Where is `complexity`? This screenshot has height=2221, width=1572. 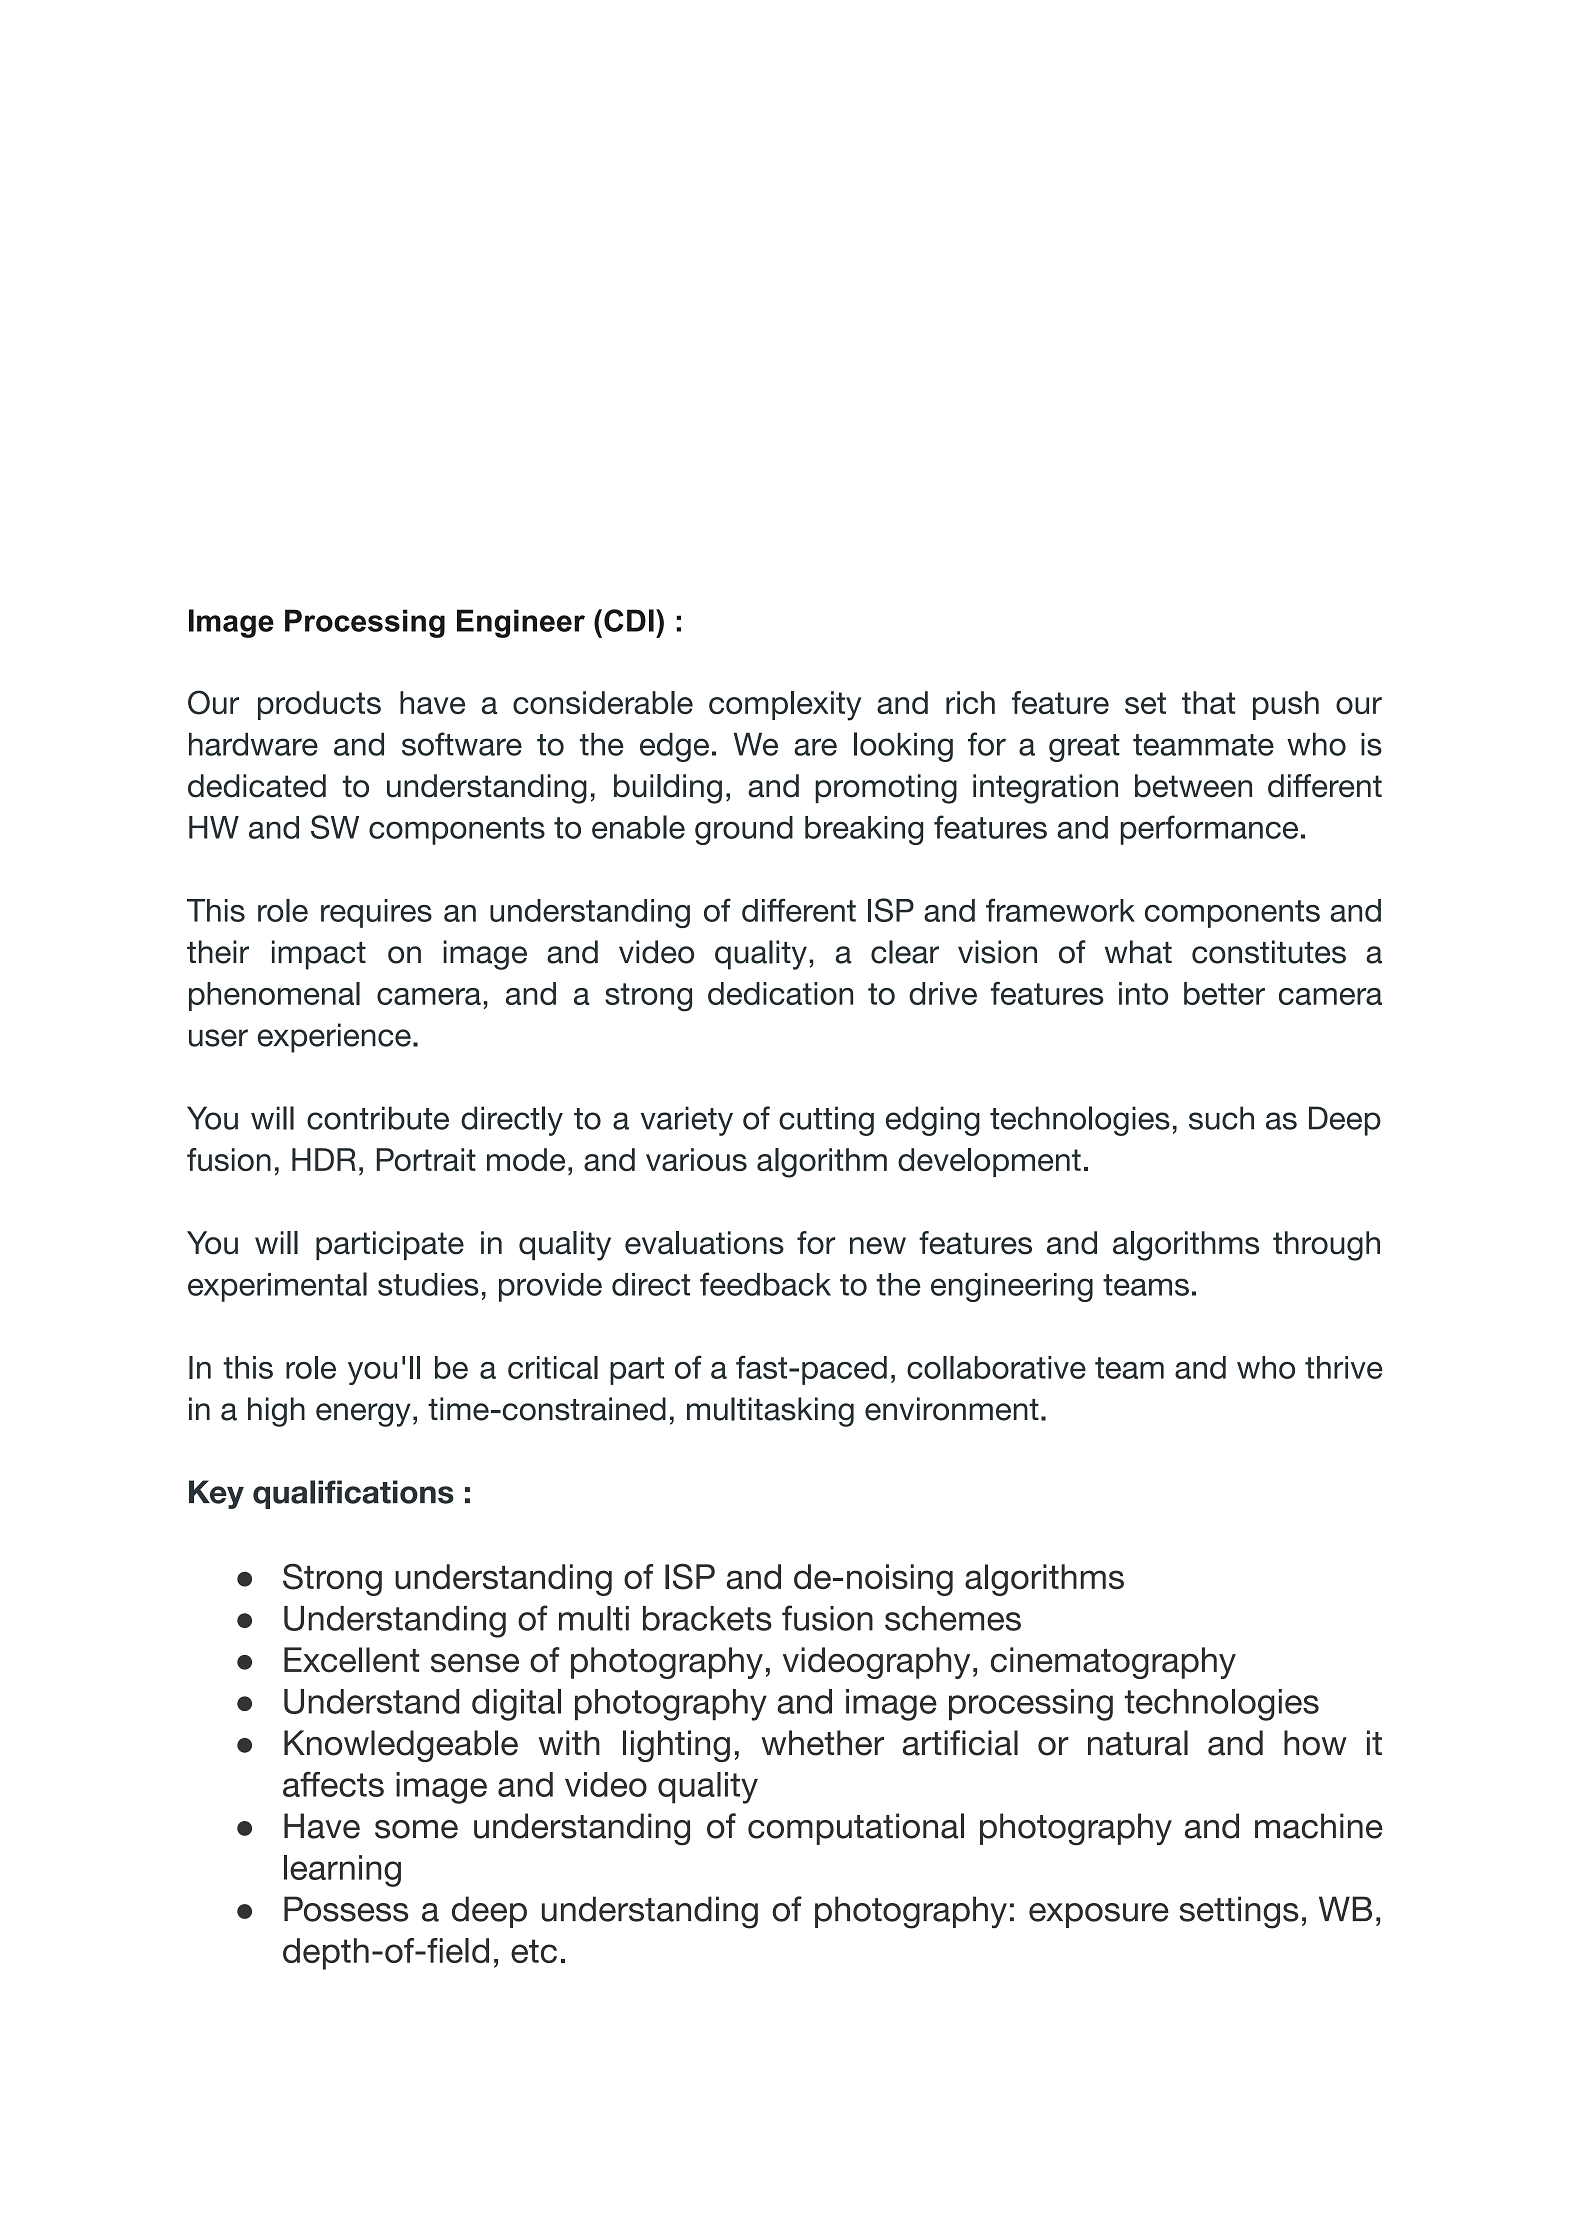
complexity is located at coordinates (785, 706).
